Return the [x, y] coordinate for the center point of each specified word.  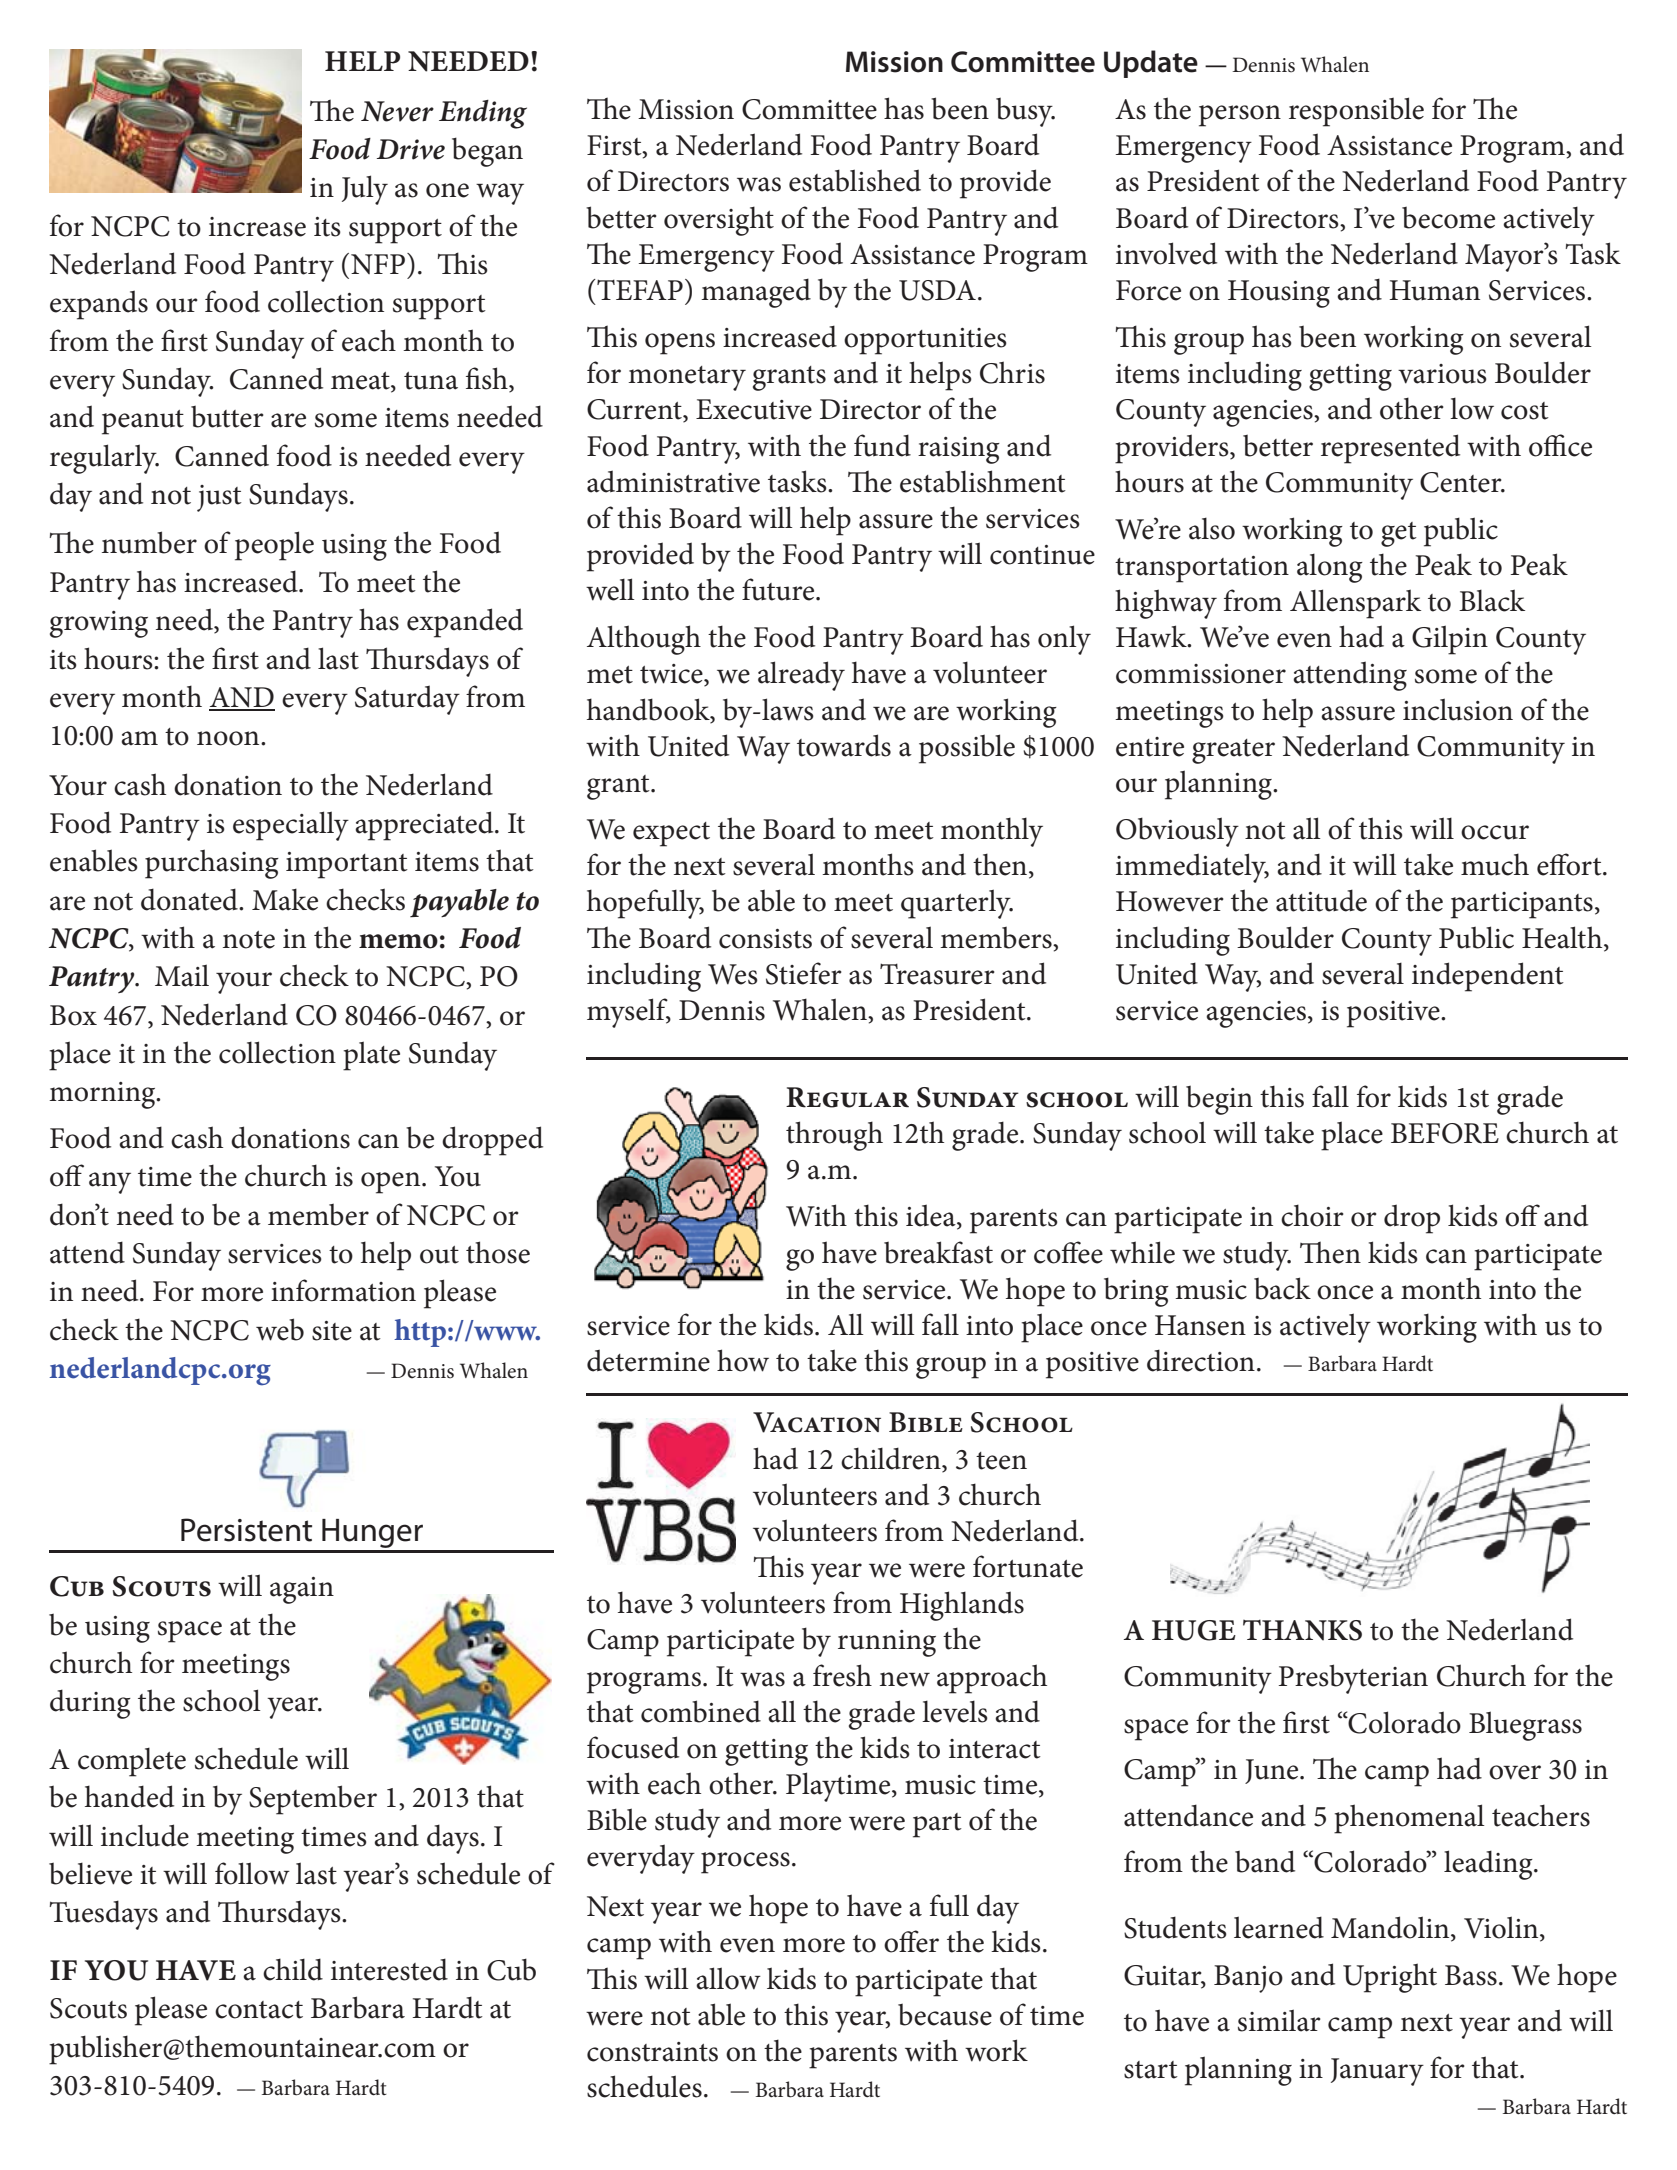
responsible [1356, 112]
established [855, 180]
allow [728, 1978]
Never [397, 111]
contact [259, 2010]
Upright [1390, 1978]
